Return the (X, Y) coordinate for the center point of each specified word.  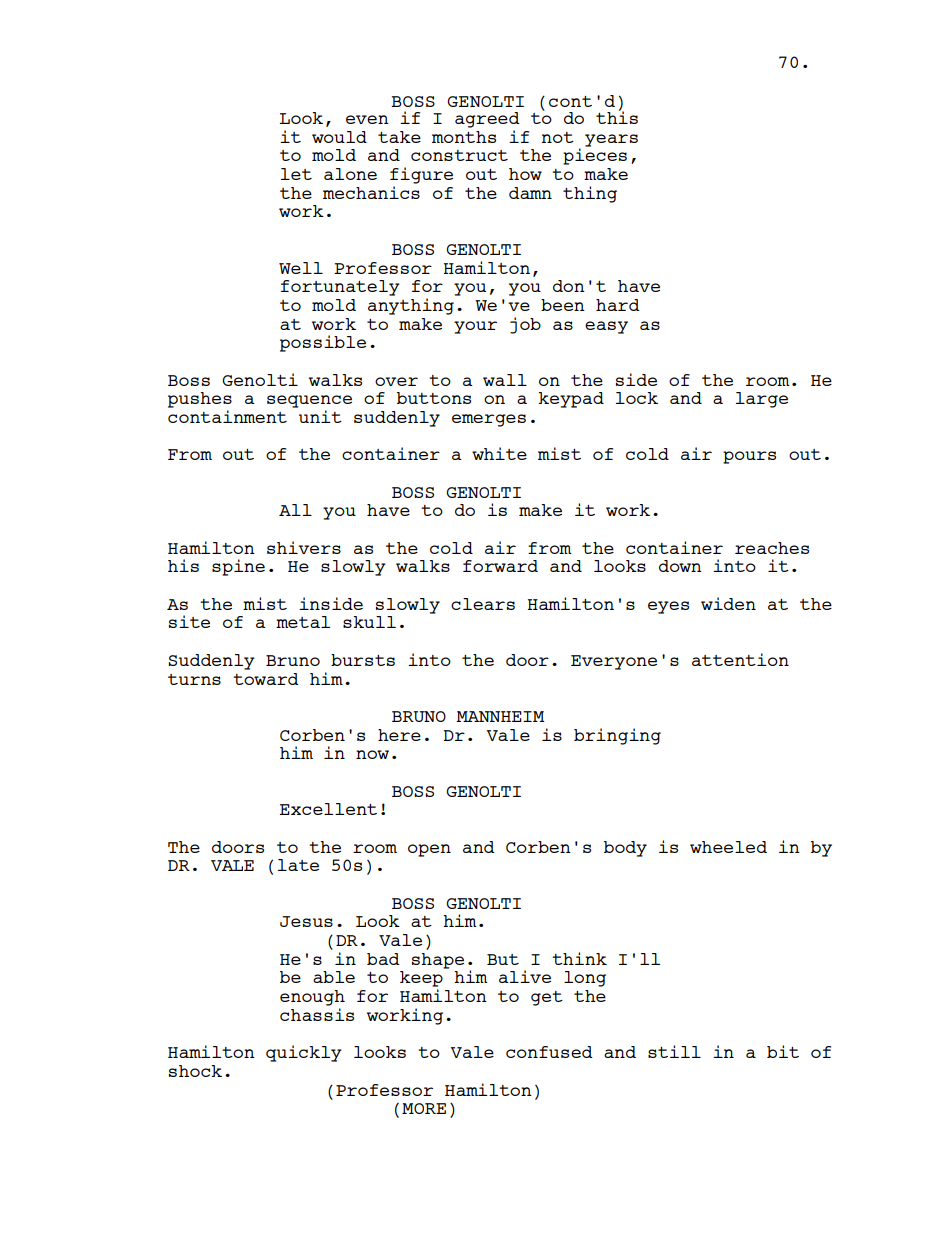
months (464, 137)
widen (728, 603)
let (296, 174)
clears (483, 604)
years (611, 140)
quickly (304, 1053)
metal (303, 622)
